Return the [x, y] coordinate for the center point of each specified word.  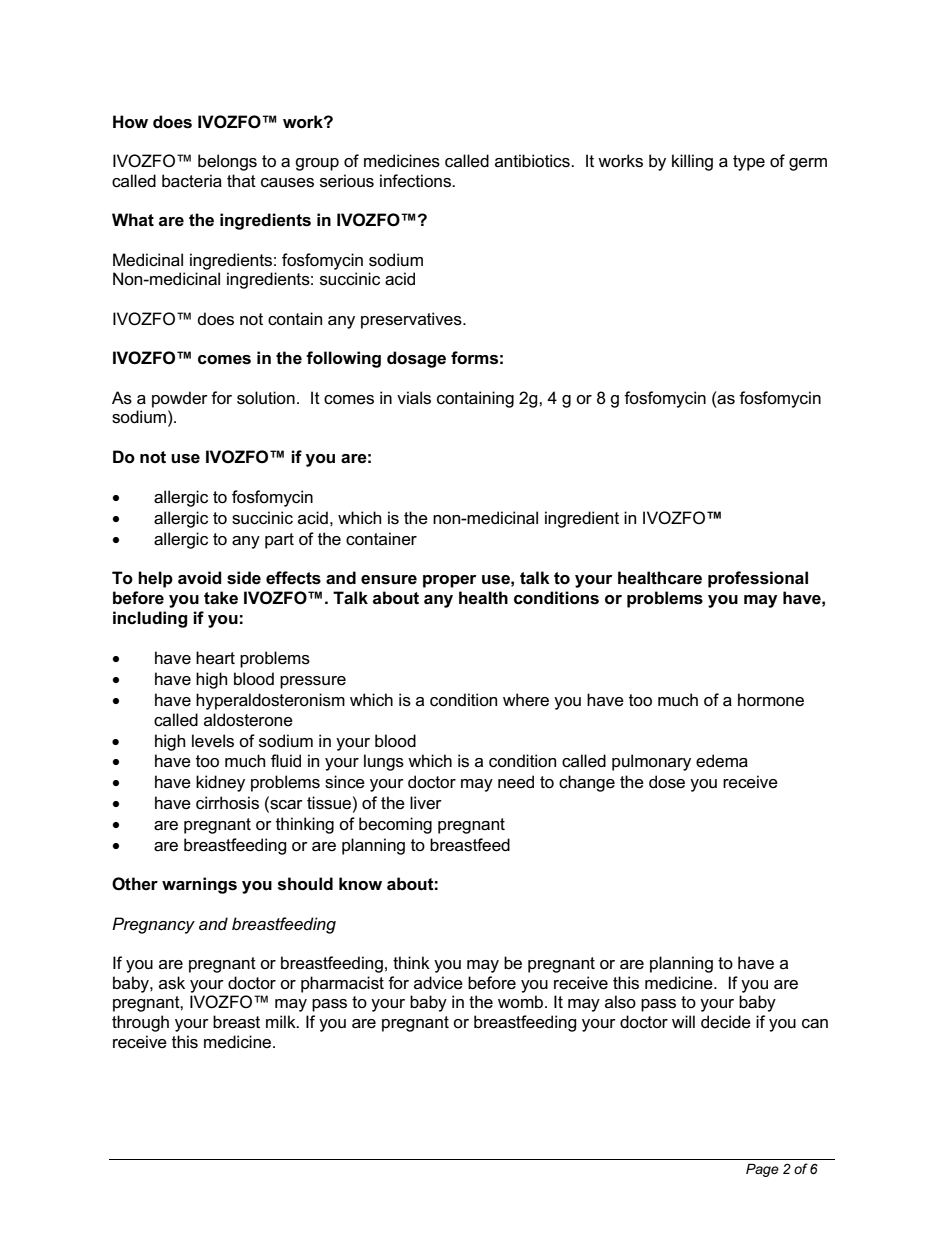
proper [450, 581]
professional [758, 579]
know [360, 884]
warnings [199, 885]
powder [180, 399]
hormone [771, 700]
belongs [227, 162]
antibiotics [533, 161]
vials [414, 398]
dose [667, 782]
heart [215, 658]
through [140, 1023]
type [749, 163]
